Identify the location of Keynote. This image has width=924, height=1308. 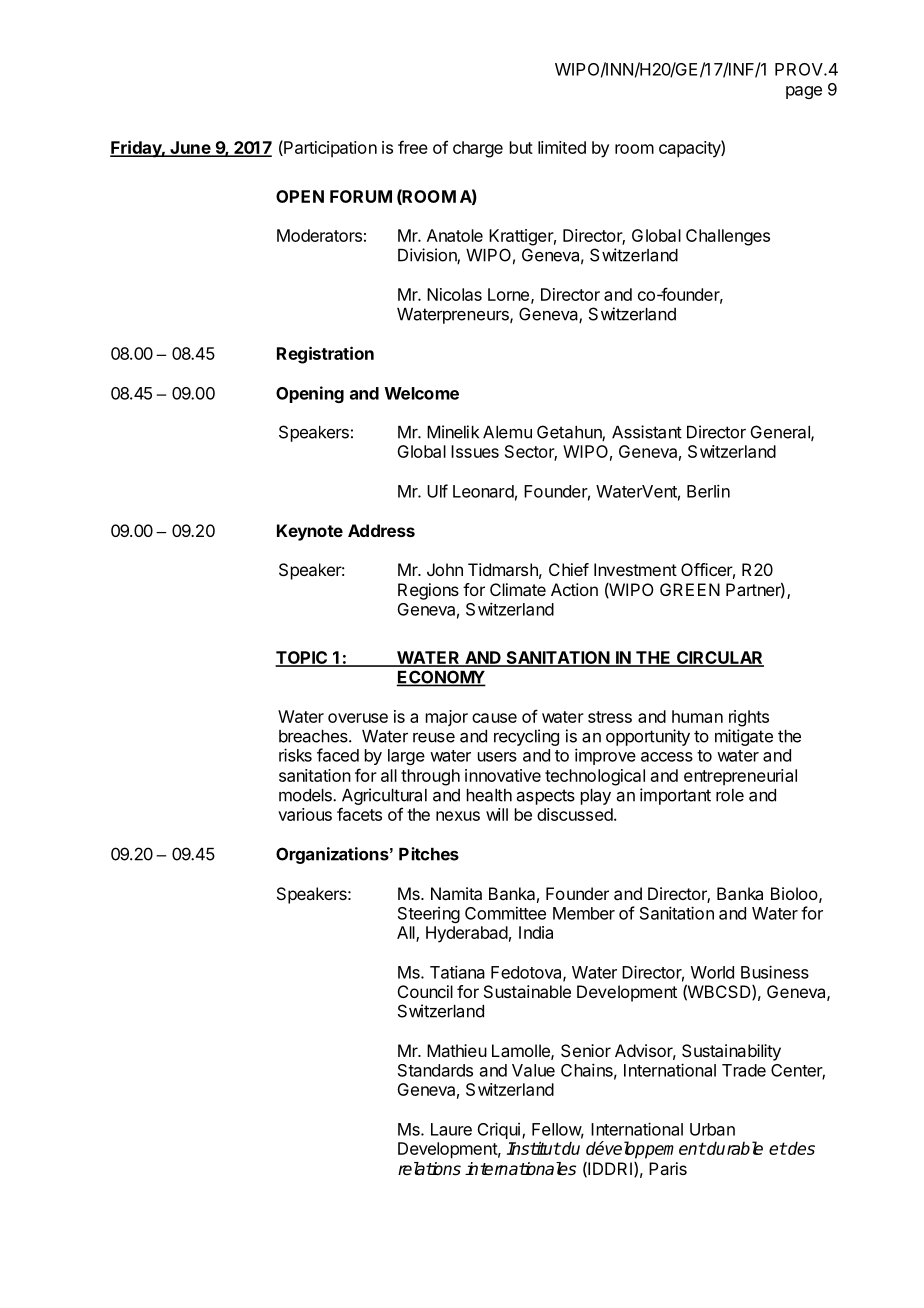
(310, 532).
